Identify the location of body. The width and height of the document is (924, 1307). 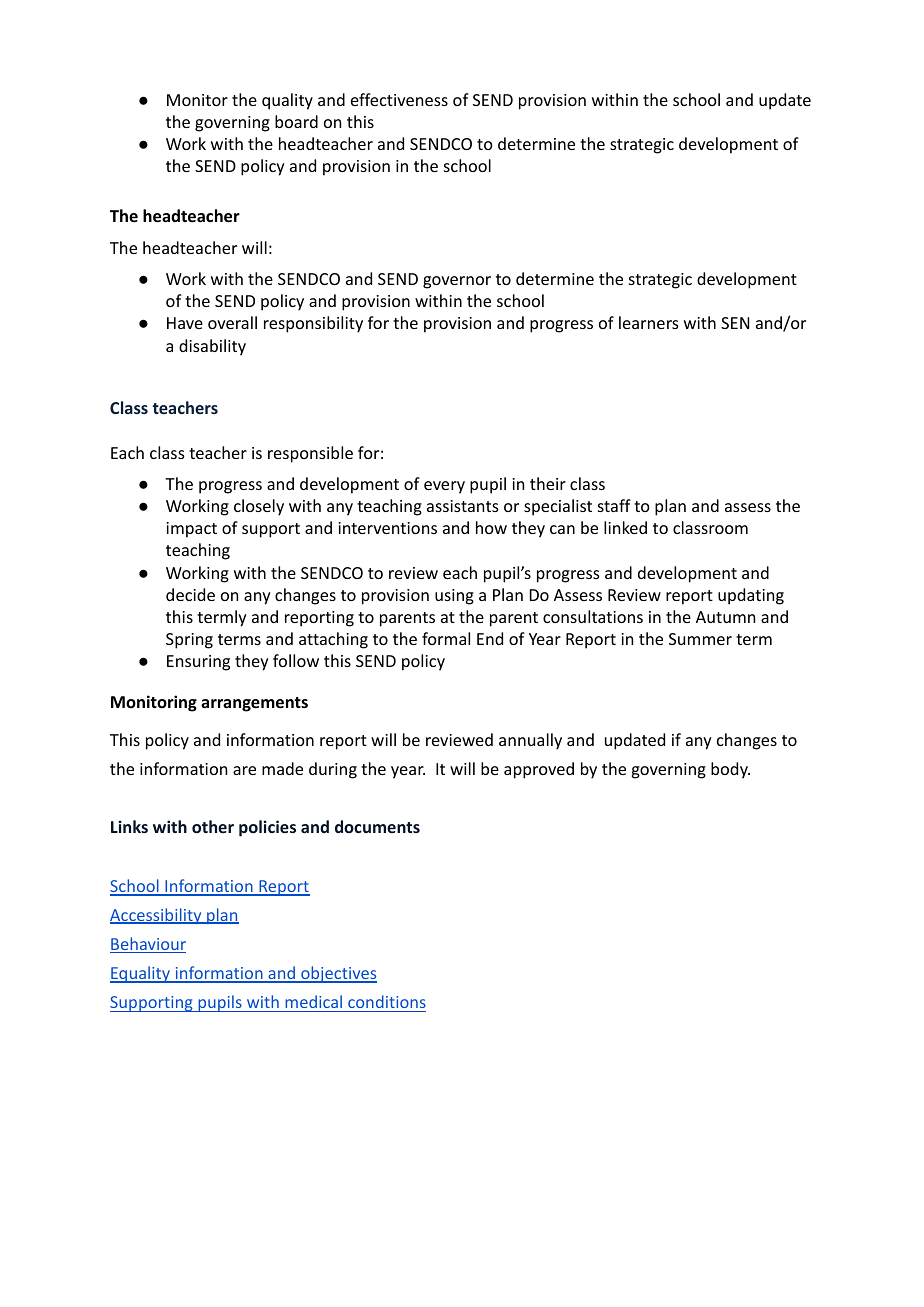
(730, 770).
